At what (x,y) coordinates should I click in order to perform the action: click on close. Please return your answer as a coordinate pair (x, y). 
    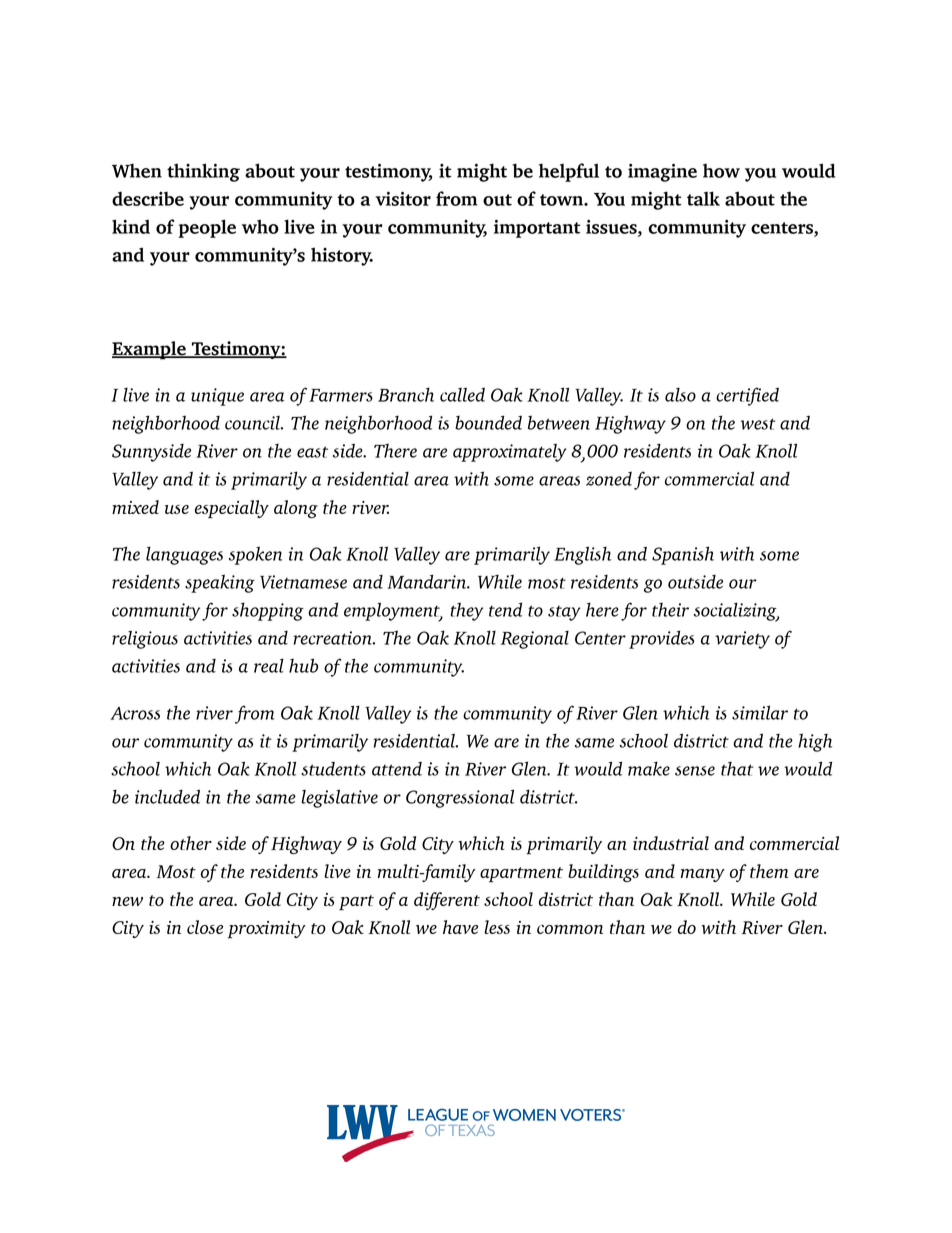
    Looking at the image, I should click on (205, 927).
